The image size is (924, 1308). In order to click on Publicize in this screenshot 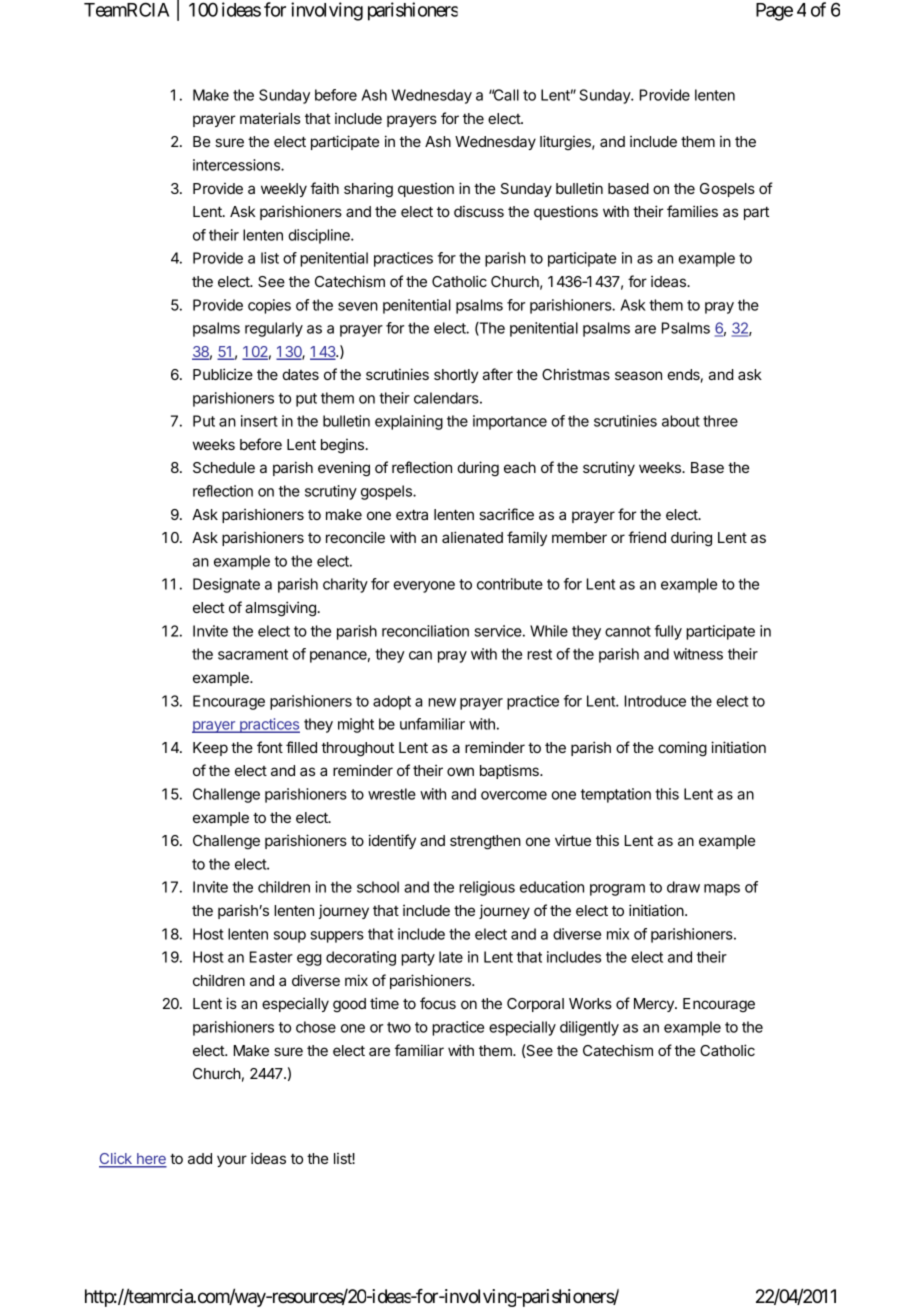, I will do `click(223, 374)`.
